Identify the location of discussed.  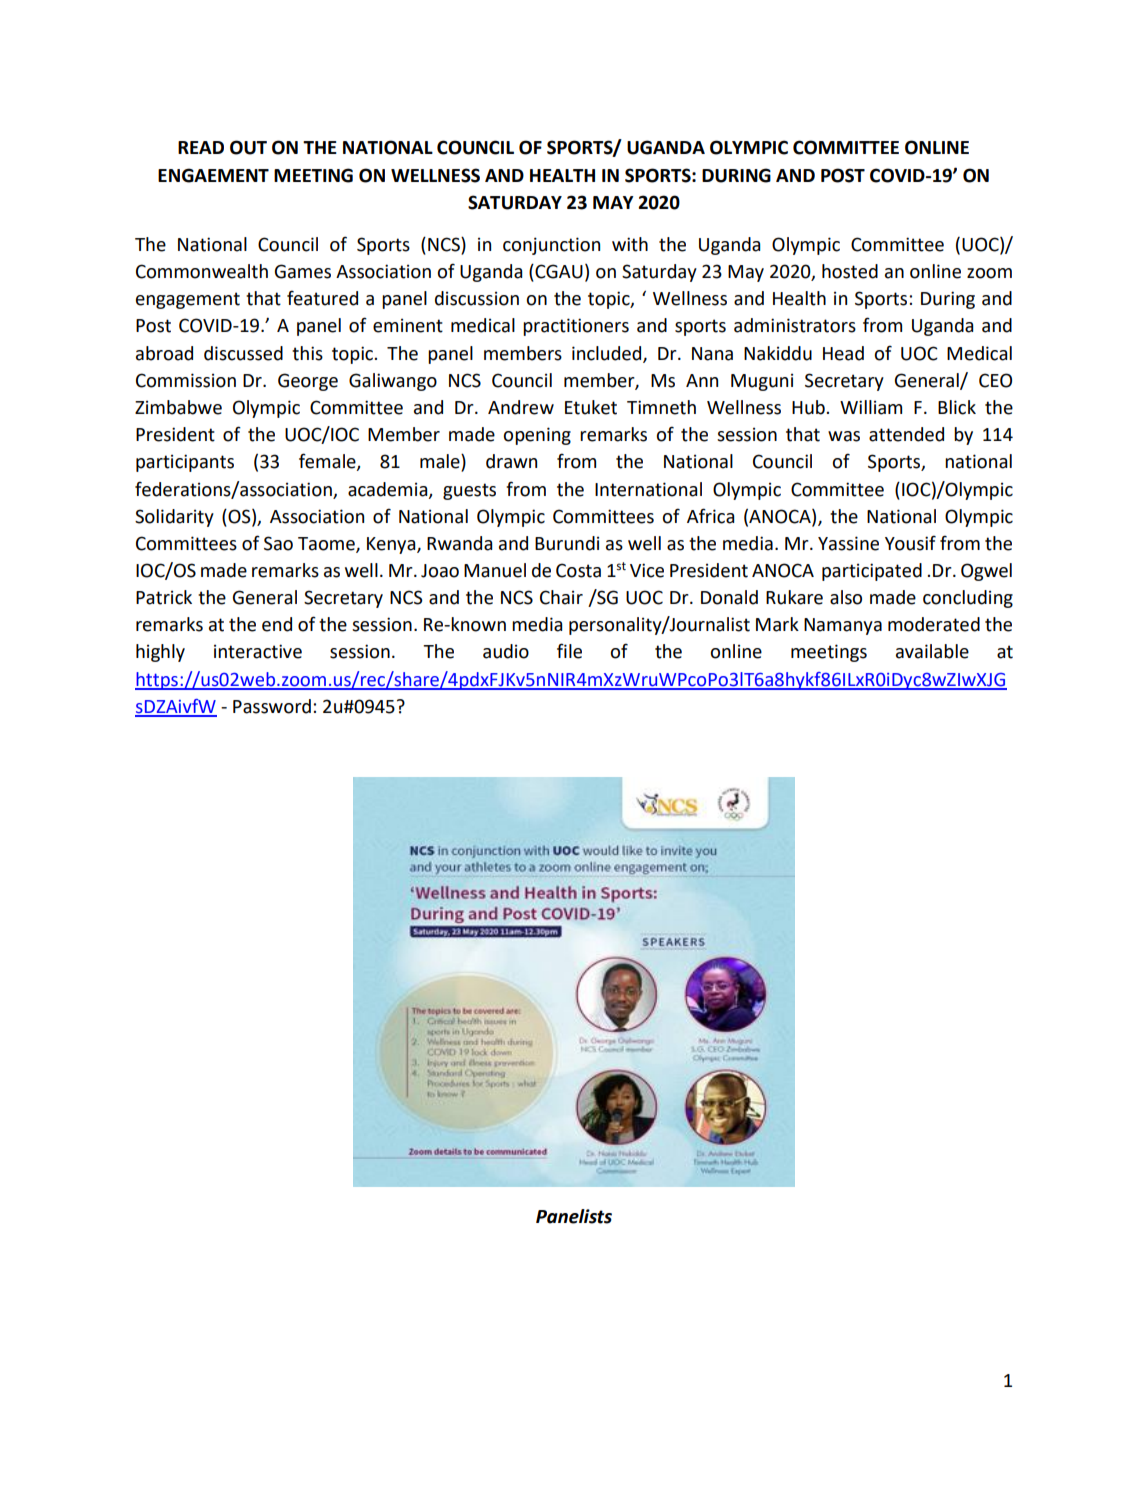
(243, 353).
